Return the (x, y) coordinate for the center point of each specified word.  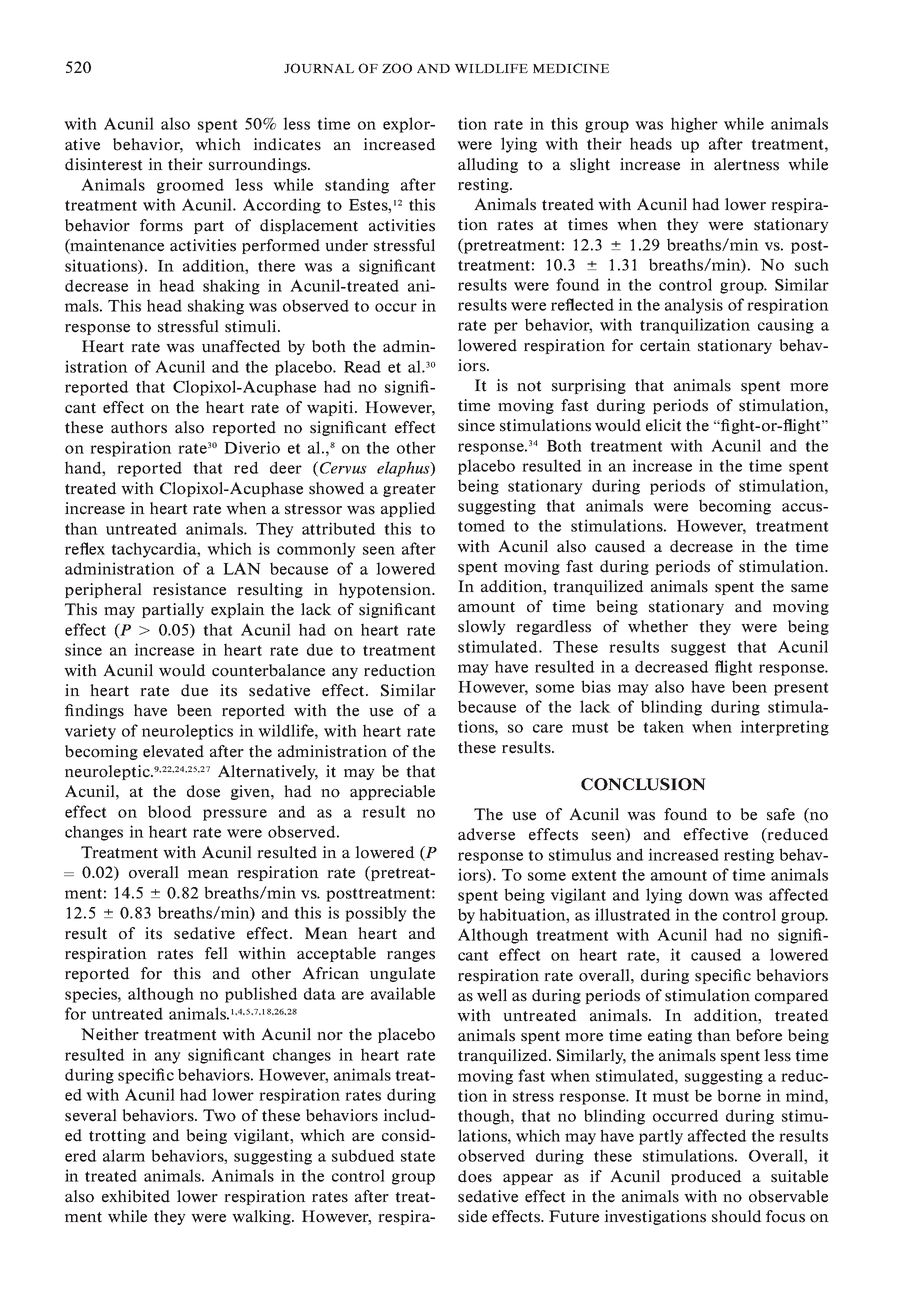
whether (658, 626)
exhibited (136, 1196)
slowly (482, 627)
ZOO (397, 68)
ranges (411, 956)
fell (216, 953)
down (709, 894)
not (529, 386)
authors (139, 427)
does (475, 1176)
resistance (189, 589)
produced (706, 1177)
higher (694, 125)
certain (665, 345)
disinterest (104, 164)
